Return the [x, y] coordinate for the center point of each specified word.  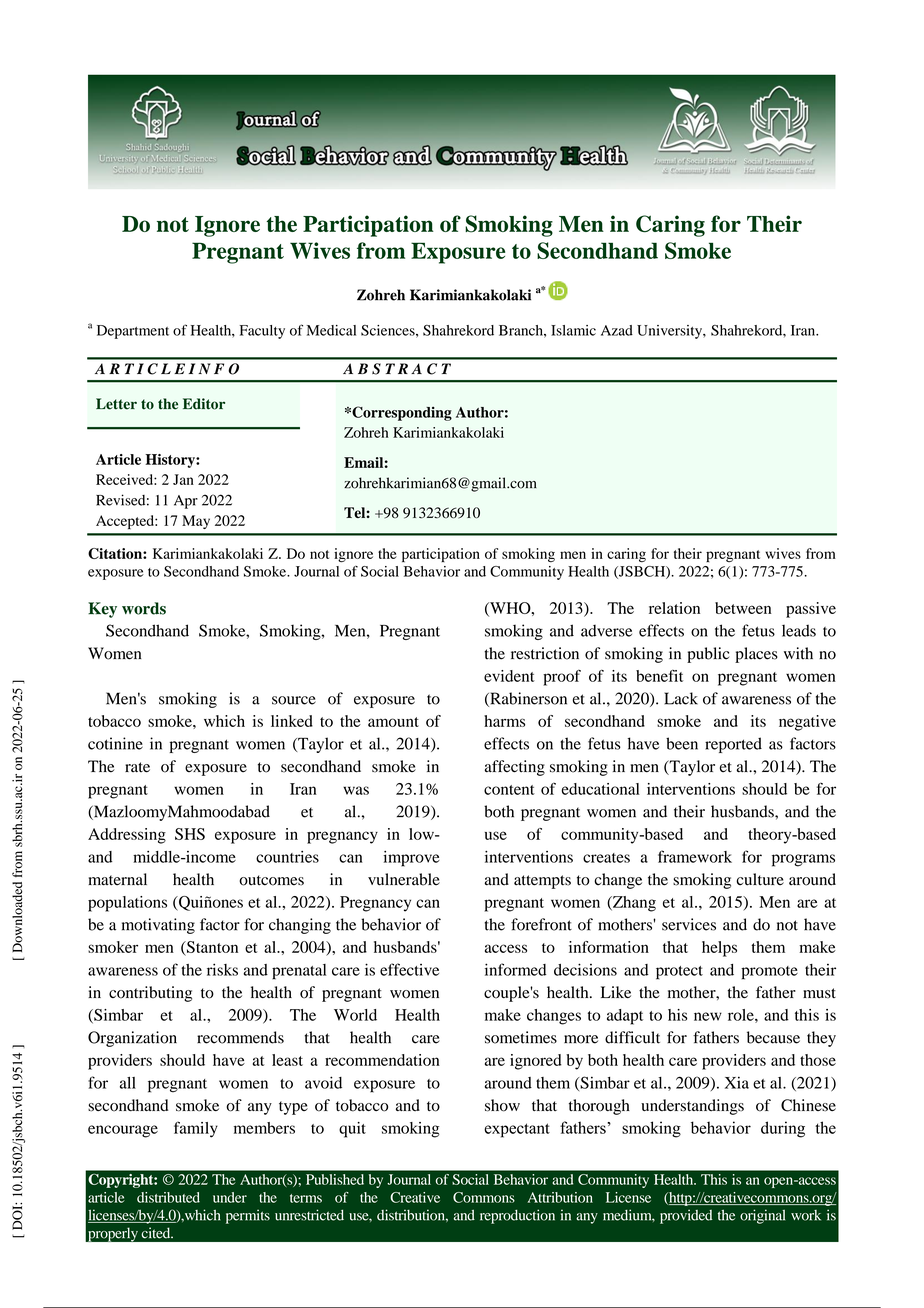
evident [509, 676]
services [689, 924]
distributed [168, 1197]
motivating [158, 926]
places [756, 655]
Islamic [573, 330]
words [144, 608]
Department [133, 332]
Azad [617, 330]
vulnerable [404, 879]
